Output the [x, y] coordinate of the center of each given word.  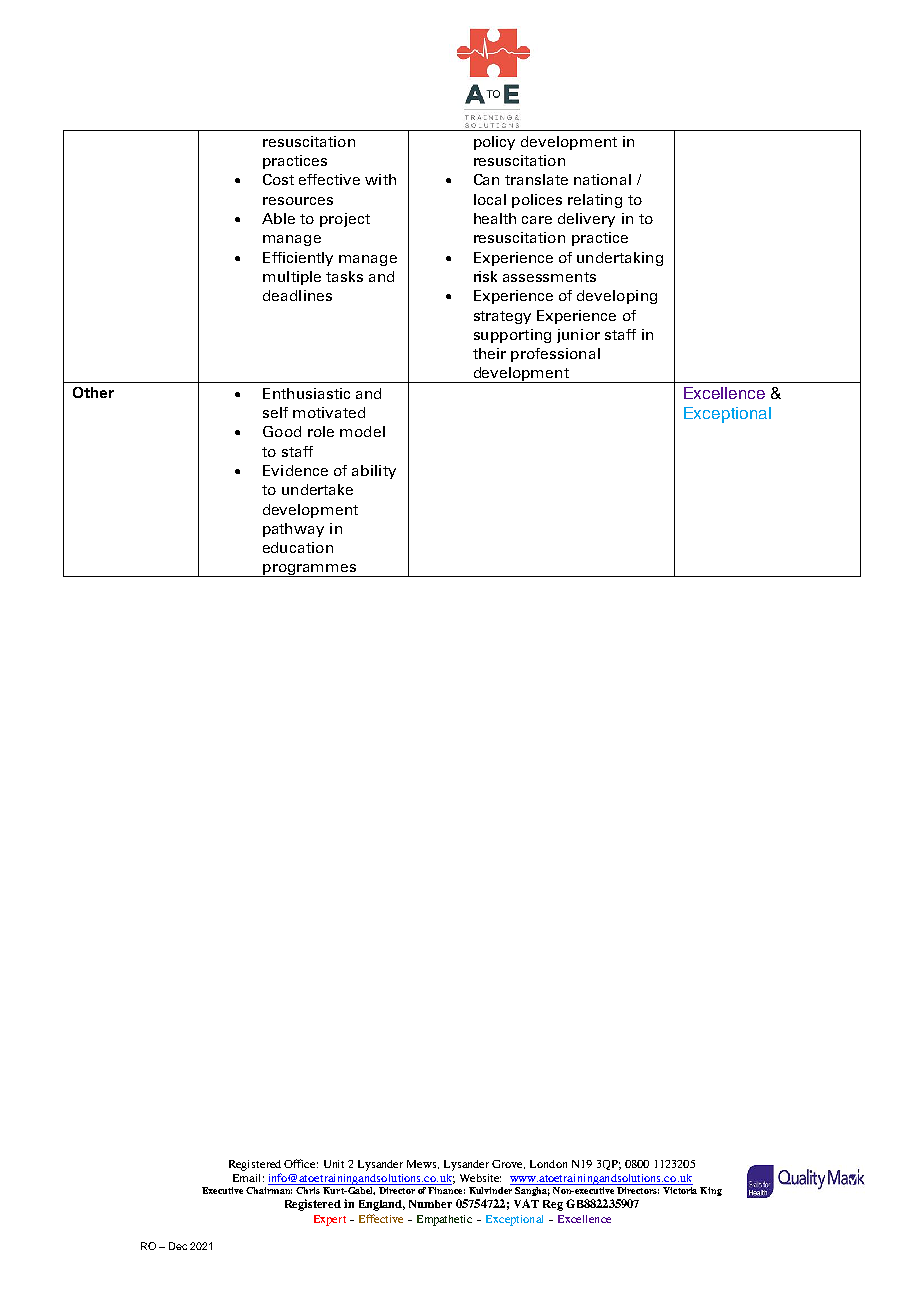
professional [555, 355]
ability [374, 472]
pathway [293, 530]
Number [430, 1204]
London [548, 1164]
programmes [310, 570]
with [380, 179]
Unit [334, 1164]
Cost [278, 179]
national [602, 179]
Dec [178, 1246]
